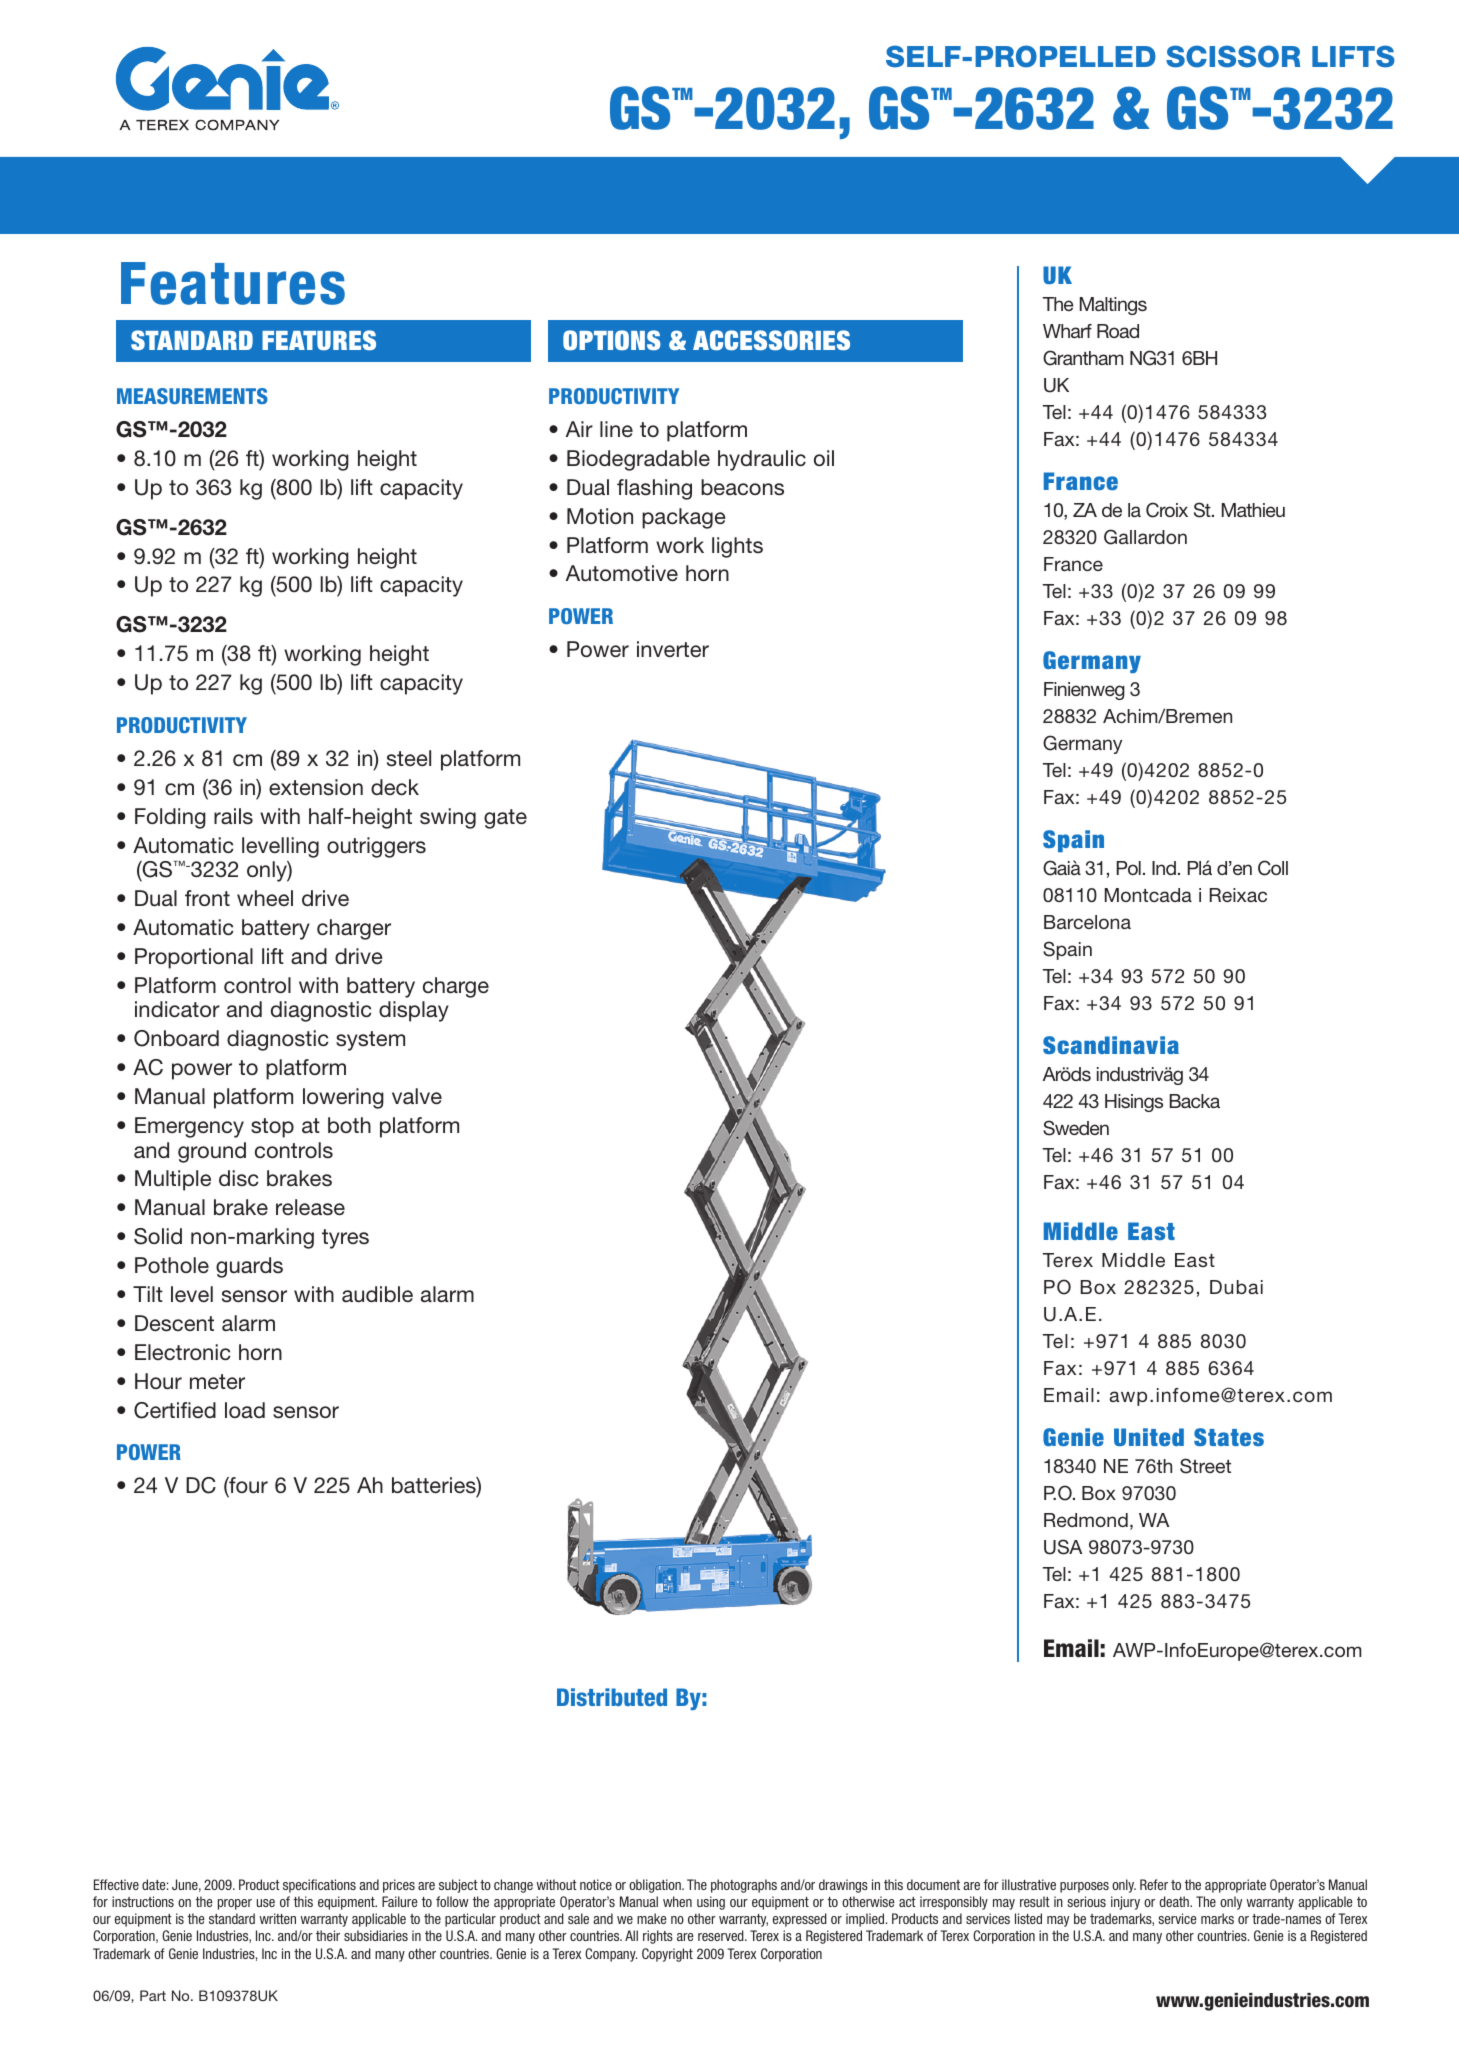 This document has height=2063, width=1459. What do you see at coordinates (177, 1009) in the document?
I see `indicator` at bounding box center [177, 1009].
